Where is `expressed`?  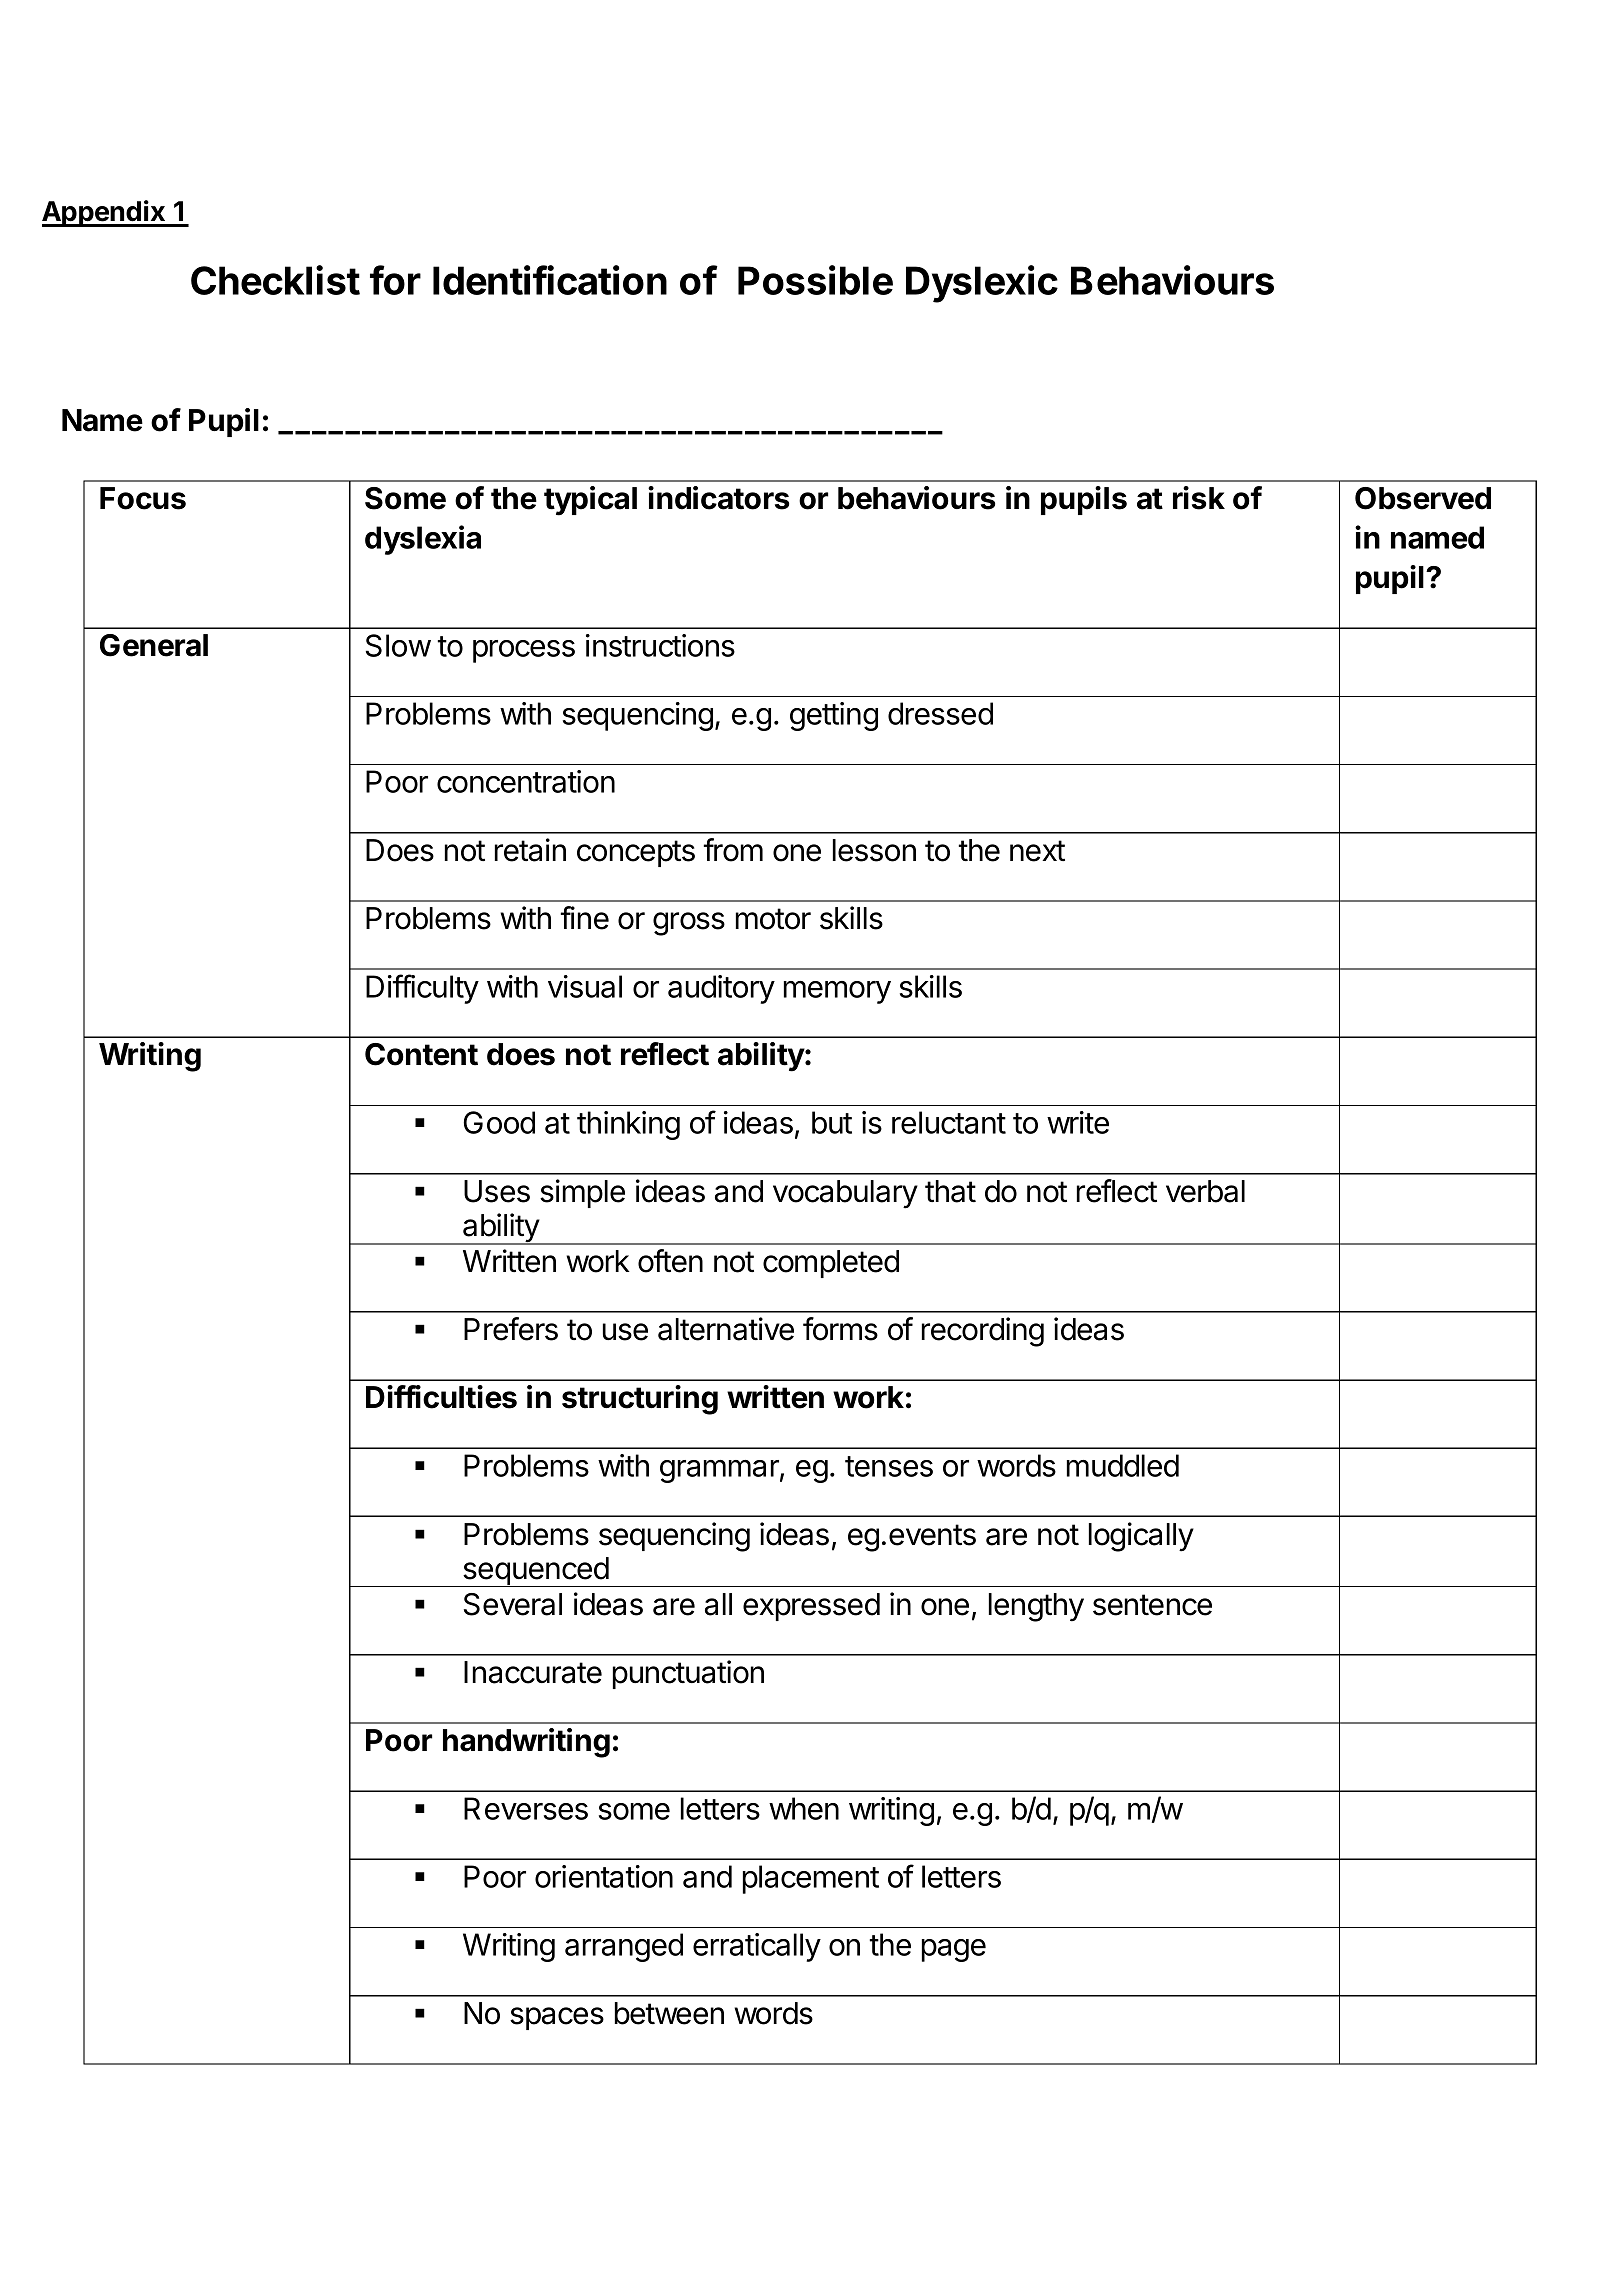 expressed is located at coordinates (811, 1607).
